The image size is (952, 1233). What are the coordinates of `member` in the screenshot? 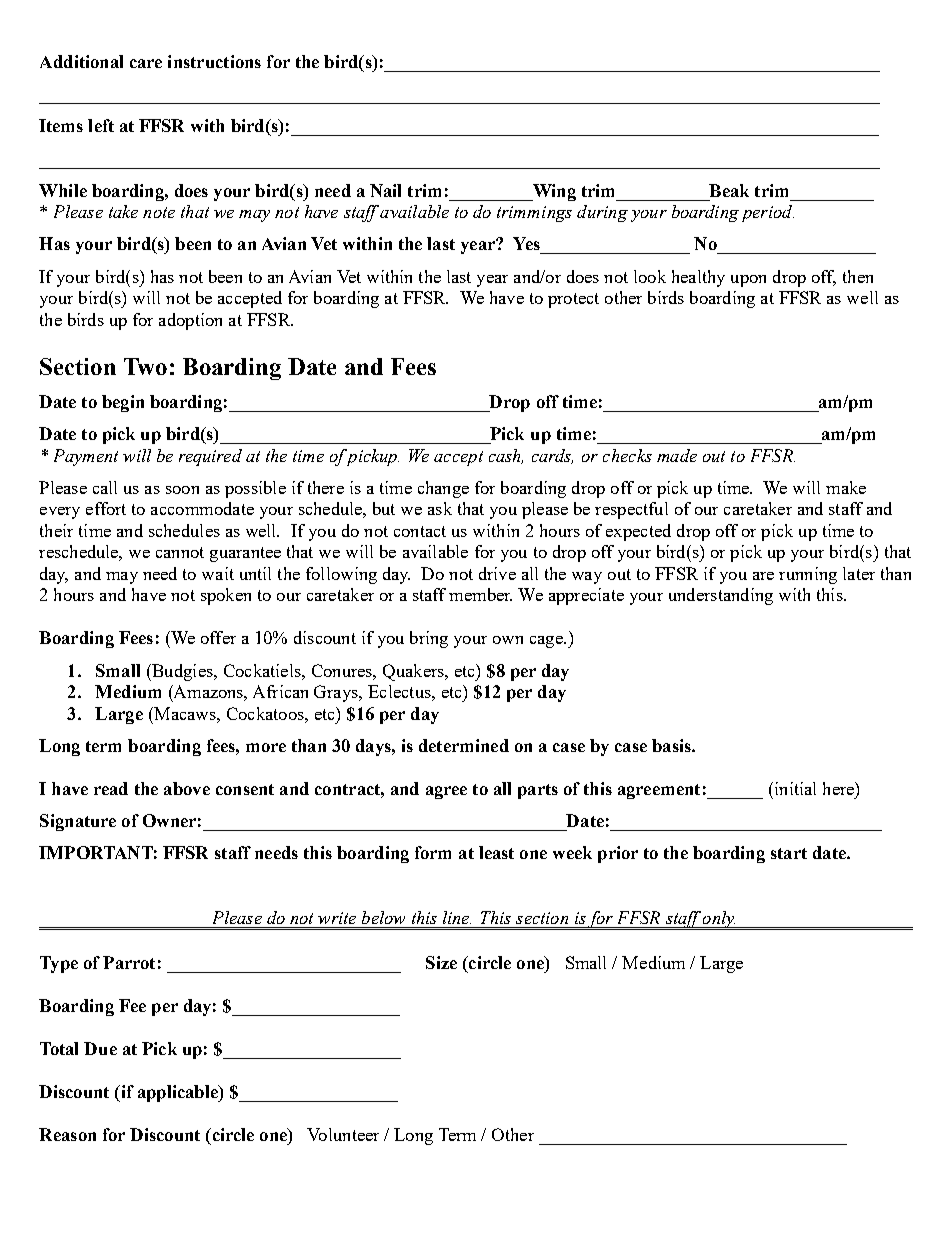 It's located at (480, 594).
